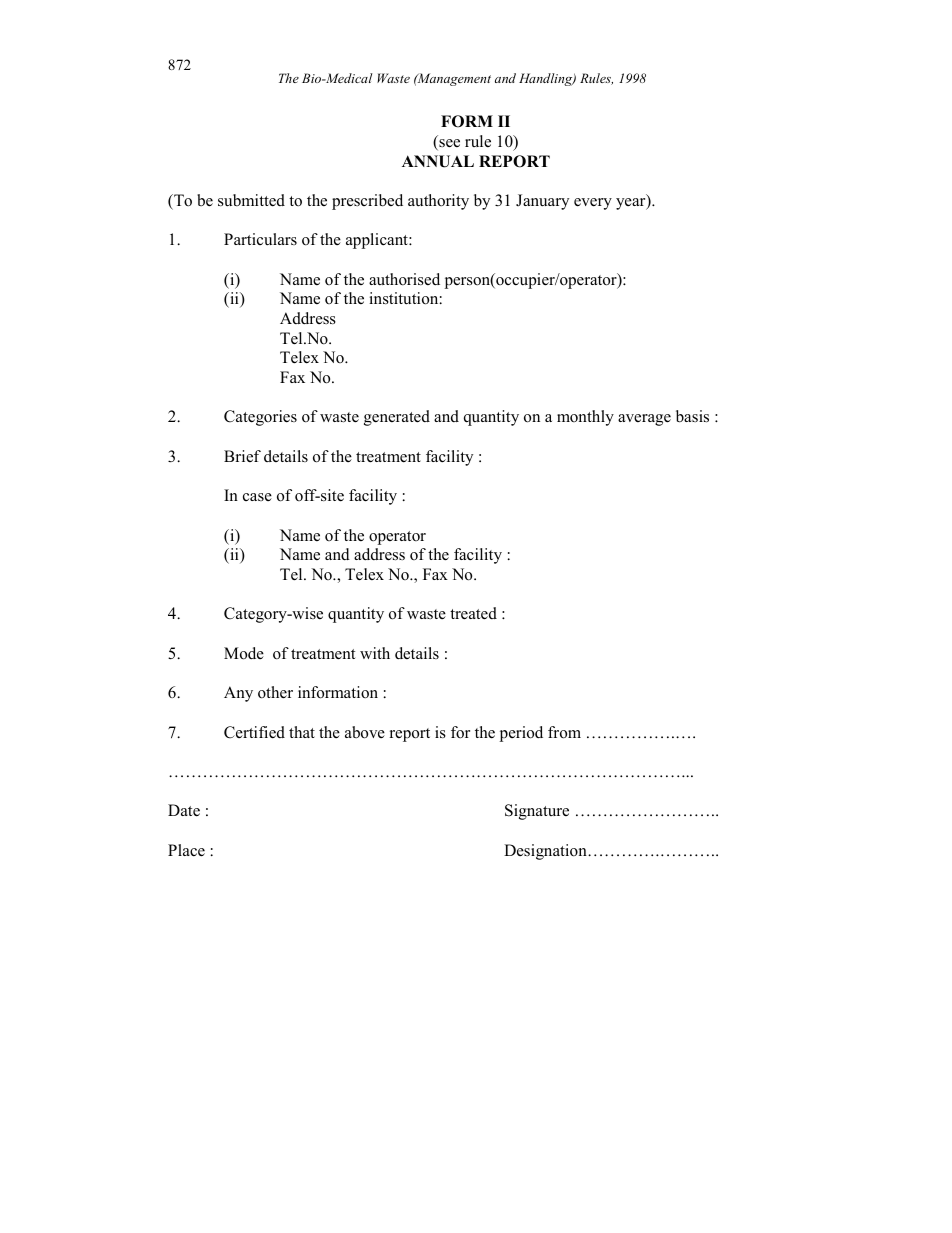 This image has height=1233, width=952. Describe the element at coordinates (186, 850) in the image. I see `Place` at that location.
